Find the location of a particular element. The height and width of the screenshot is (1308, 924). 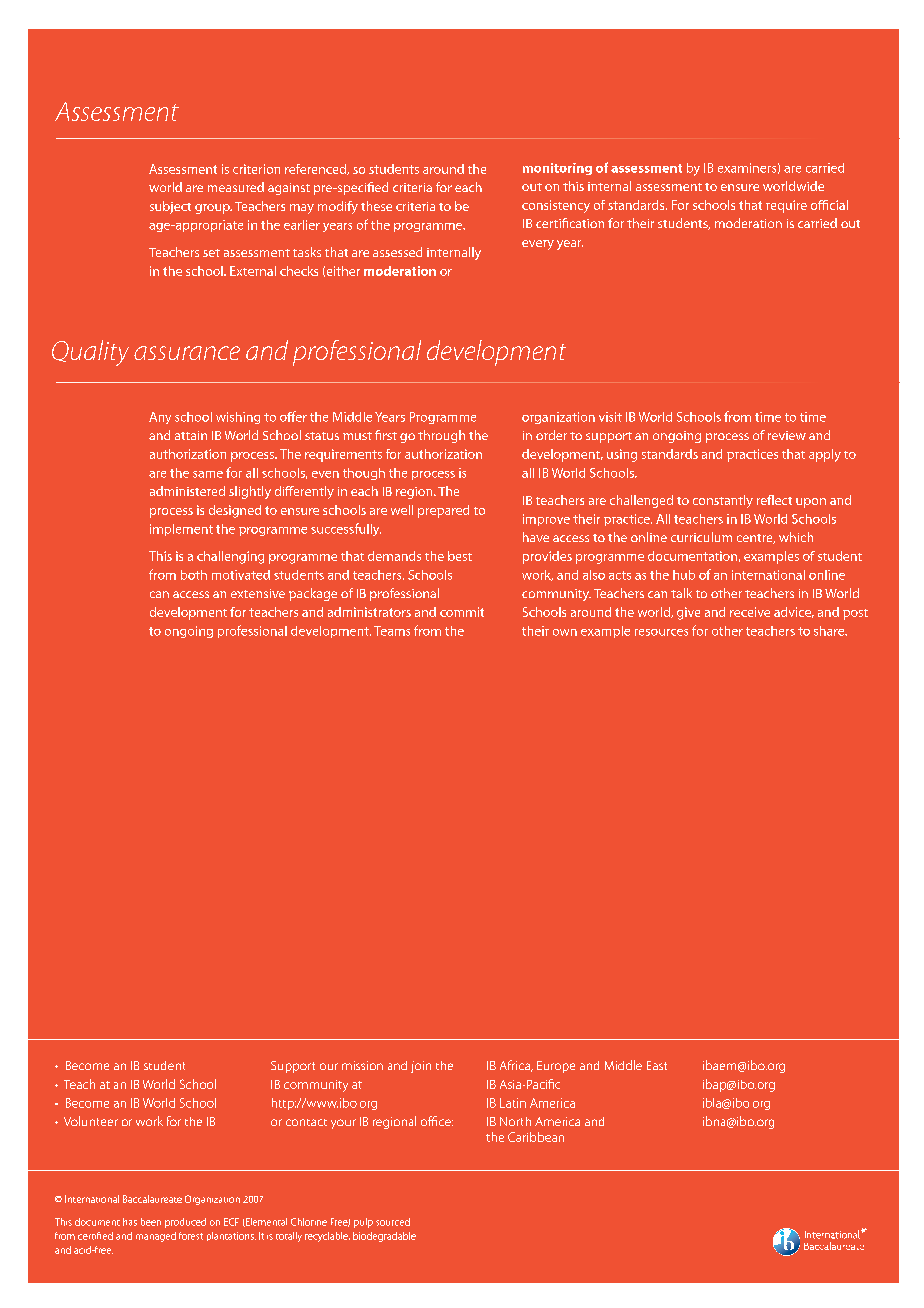

consistency is located at coordinates (556, 206).
